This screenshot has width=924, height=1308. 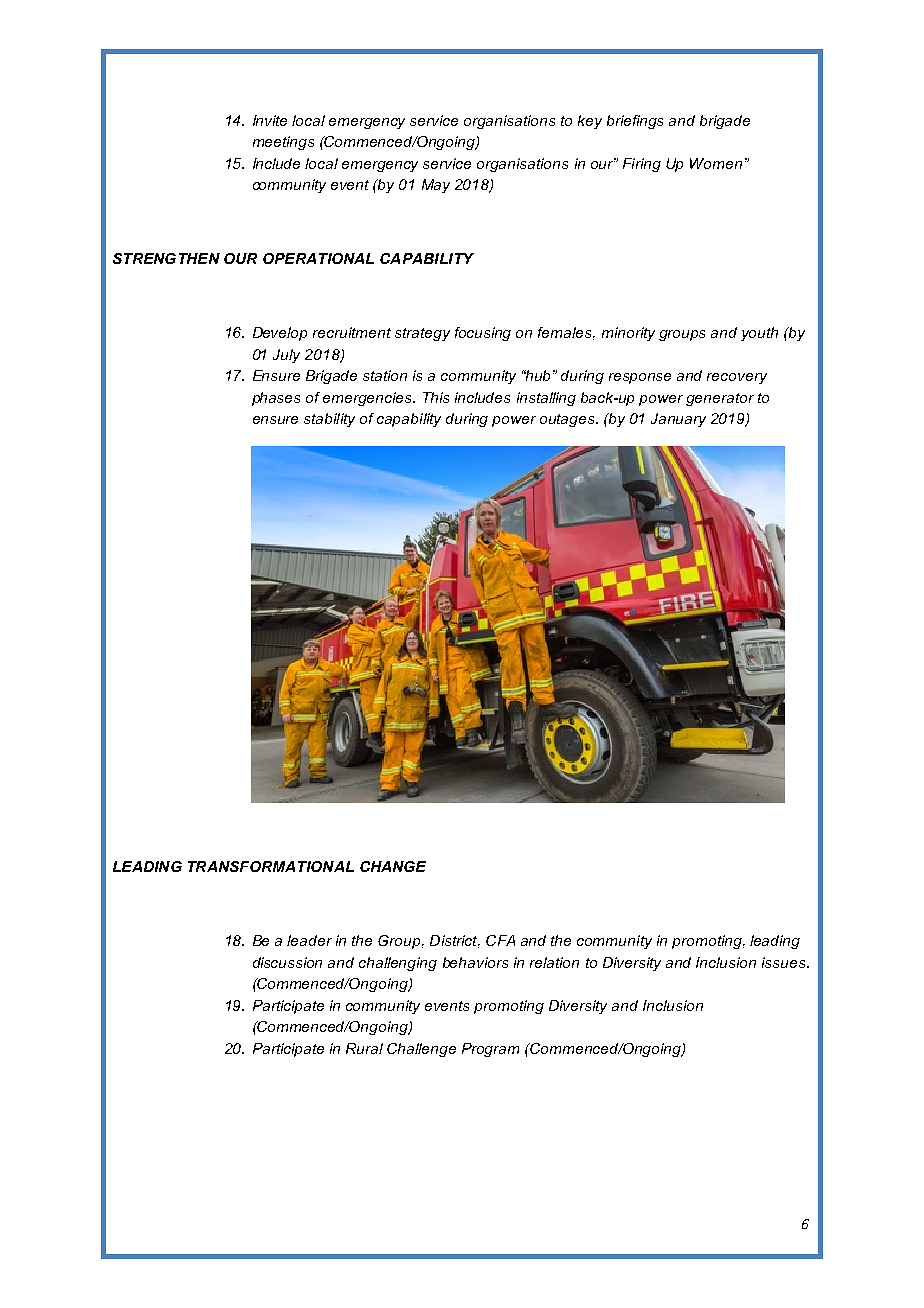 What do you see at coordinates (287, 962) in the screenshot?
I see `discussion` at bounding box center [287, 962].
